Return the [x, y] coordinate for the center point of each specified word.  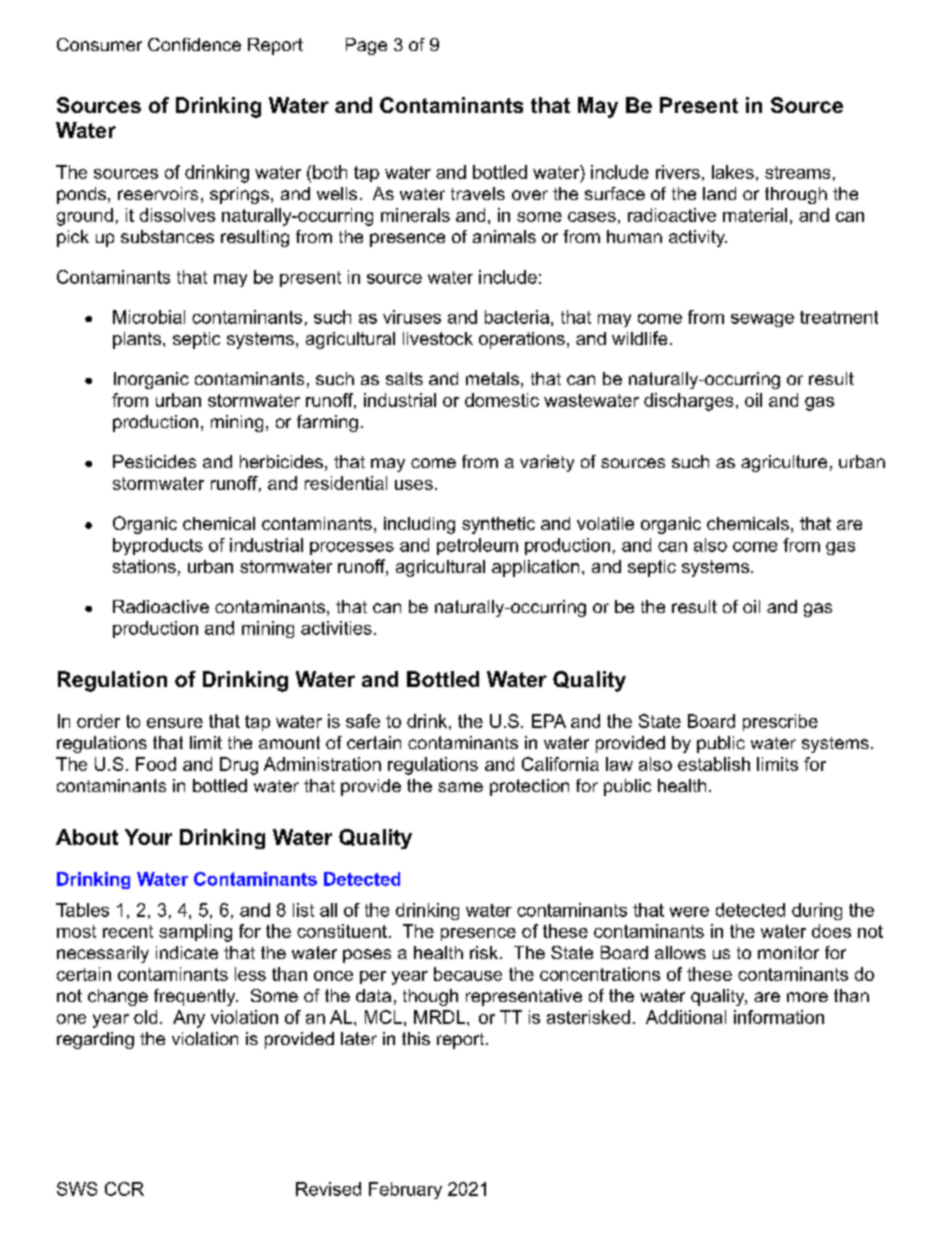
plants [138, 340]
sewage [762, 320]
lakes [733, 172]
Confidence [194, 44]
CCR [124, 1189]
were [689, 912]
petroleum [477, 546]
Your [148, 837]
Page [366, 46]
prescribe [780, 722]
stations [144, 566]
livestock [438, 338]
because [468, 974]
